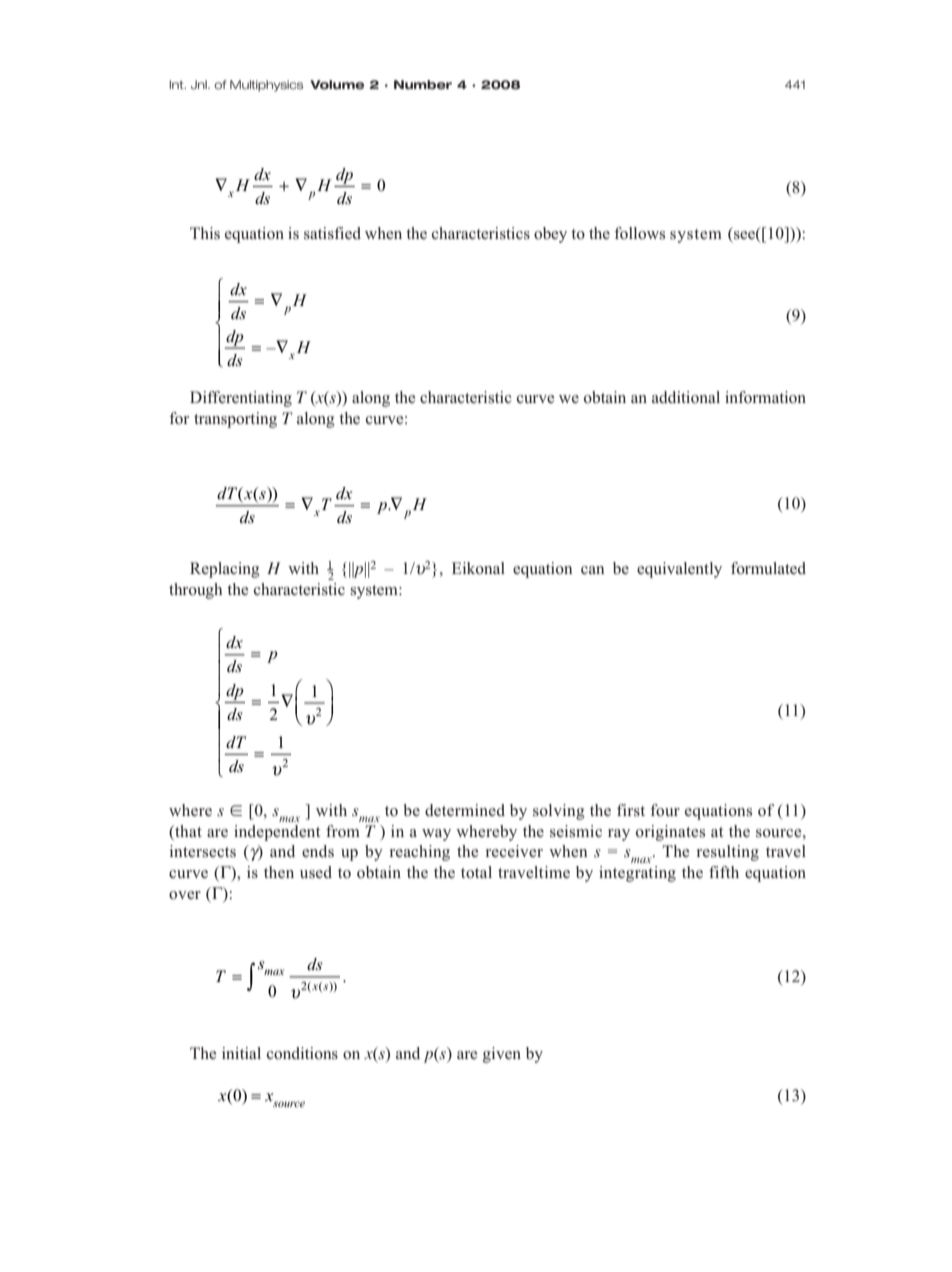 The image size is (952, 1272). Describe the element at coordinates (639, 233) in the screenshot. I see `follows` at that location.
